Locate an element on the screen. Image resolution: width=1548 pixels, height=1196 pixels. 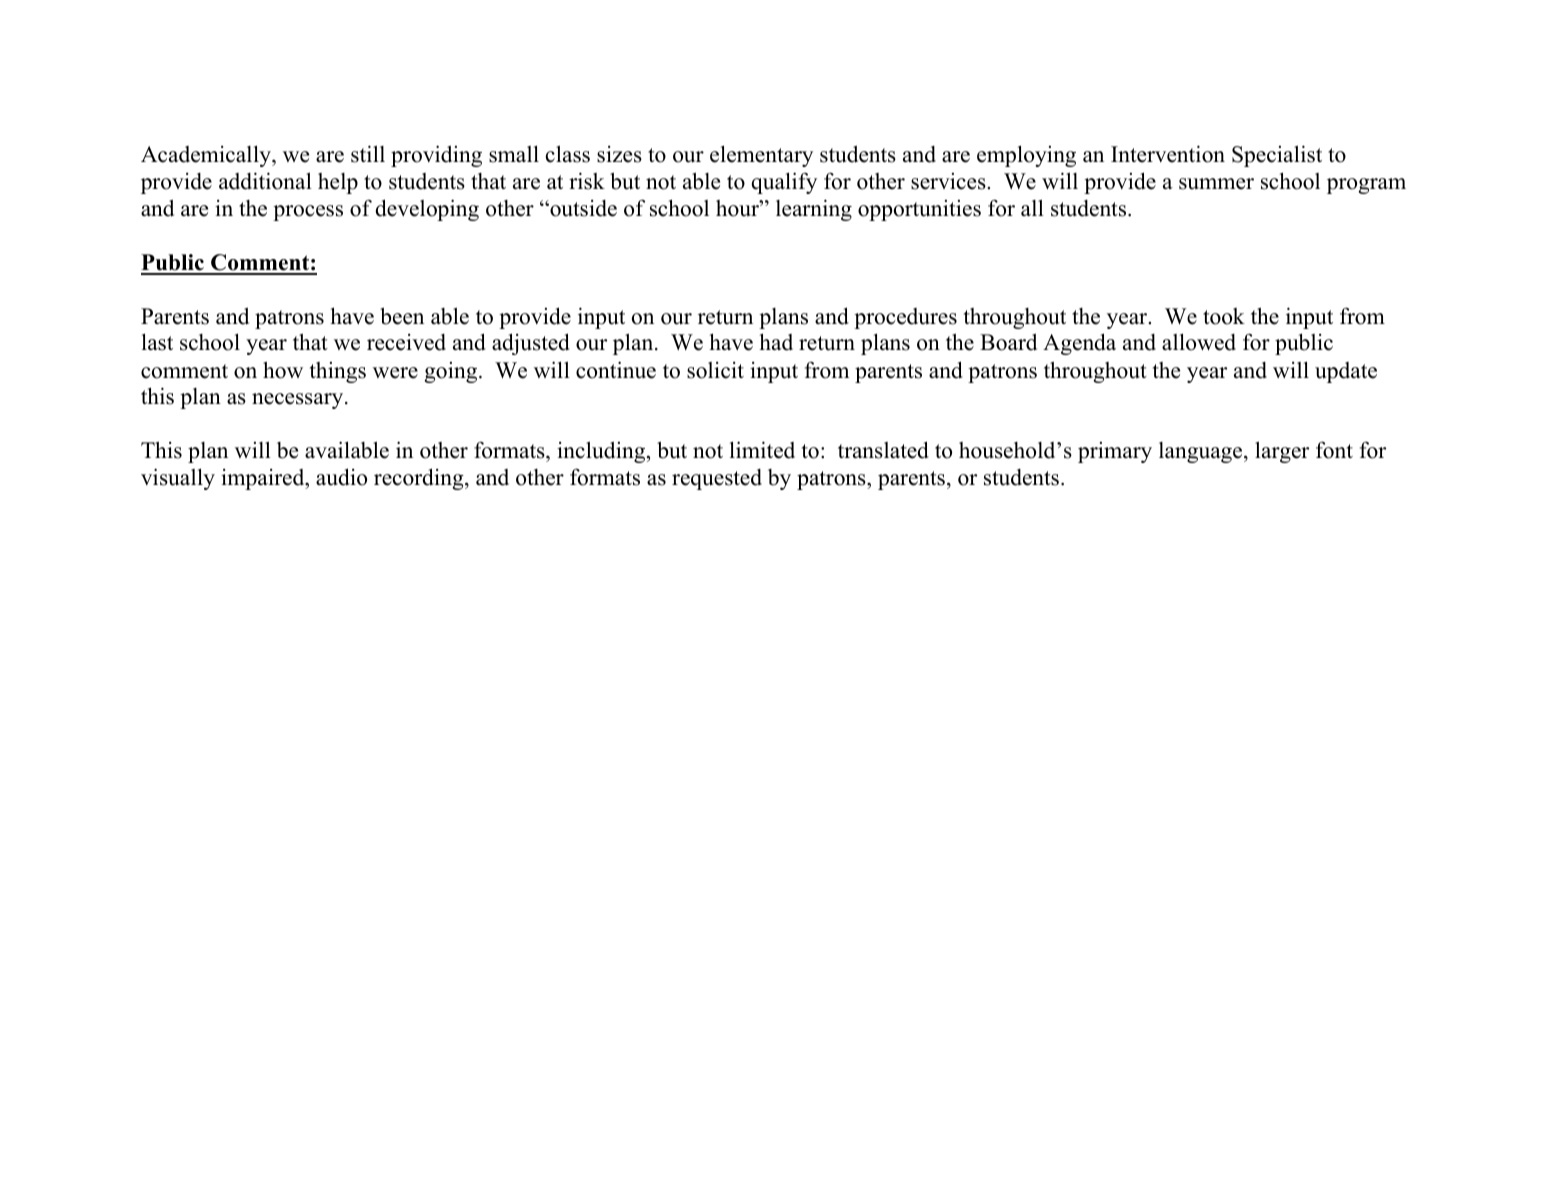
language is located at coordinates (1202, 452).
